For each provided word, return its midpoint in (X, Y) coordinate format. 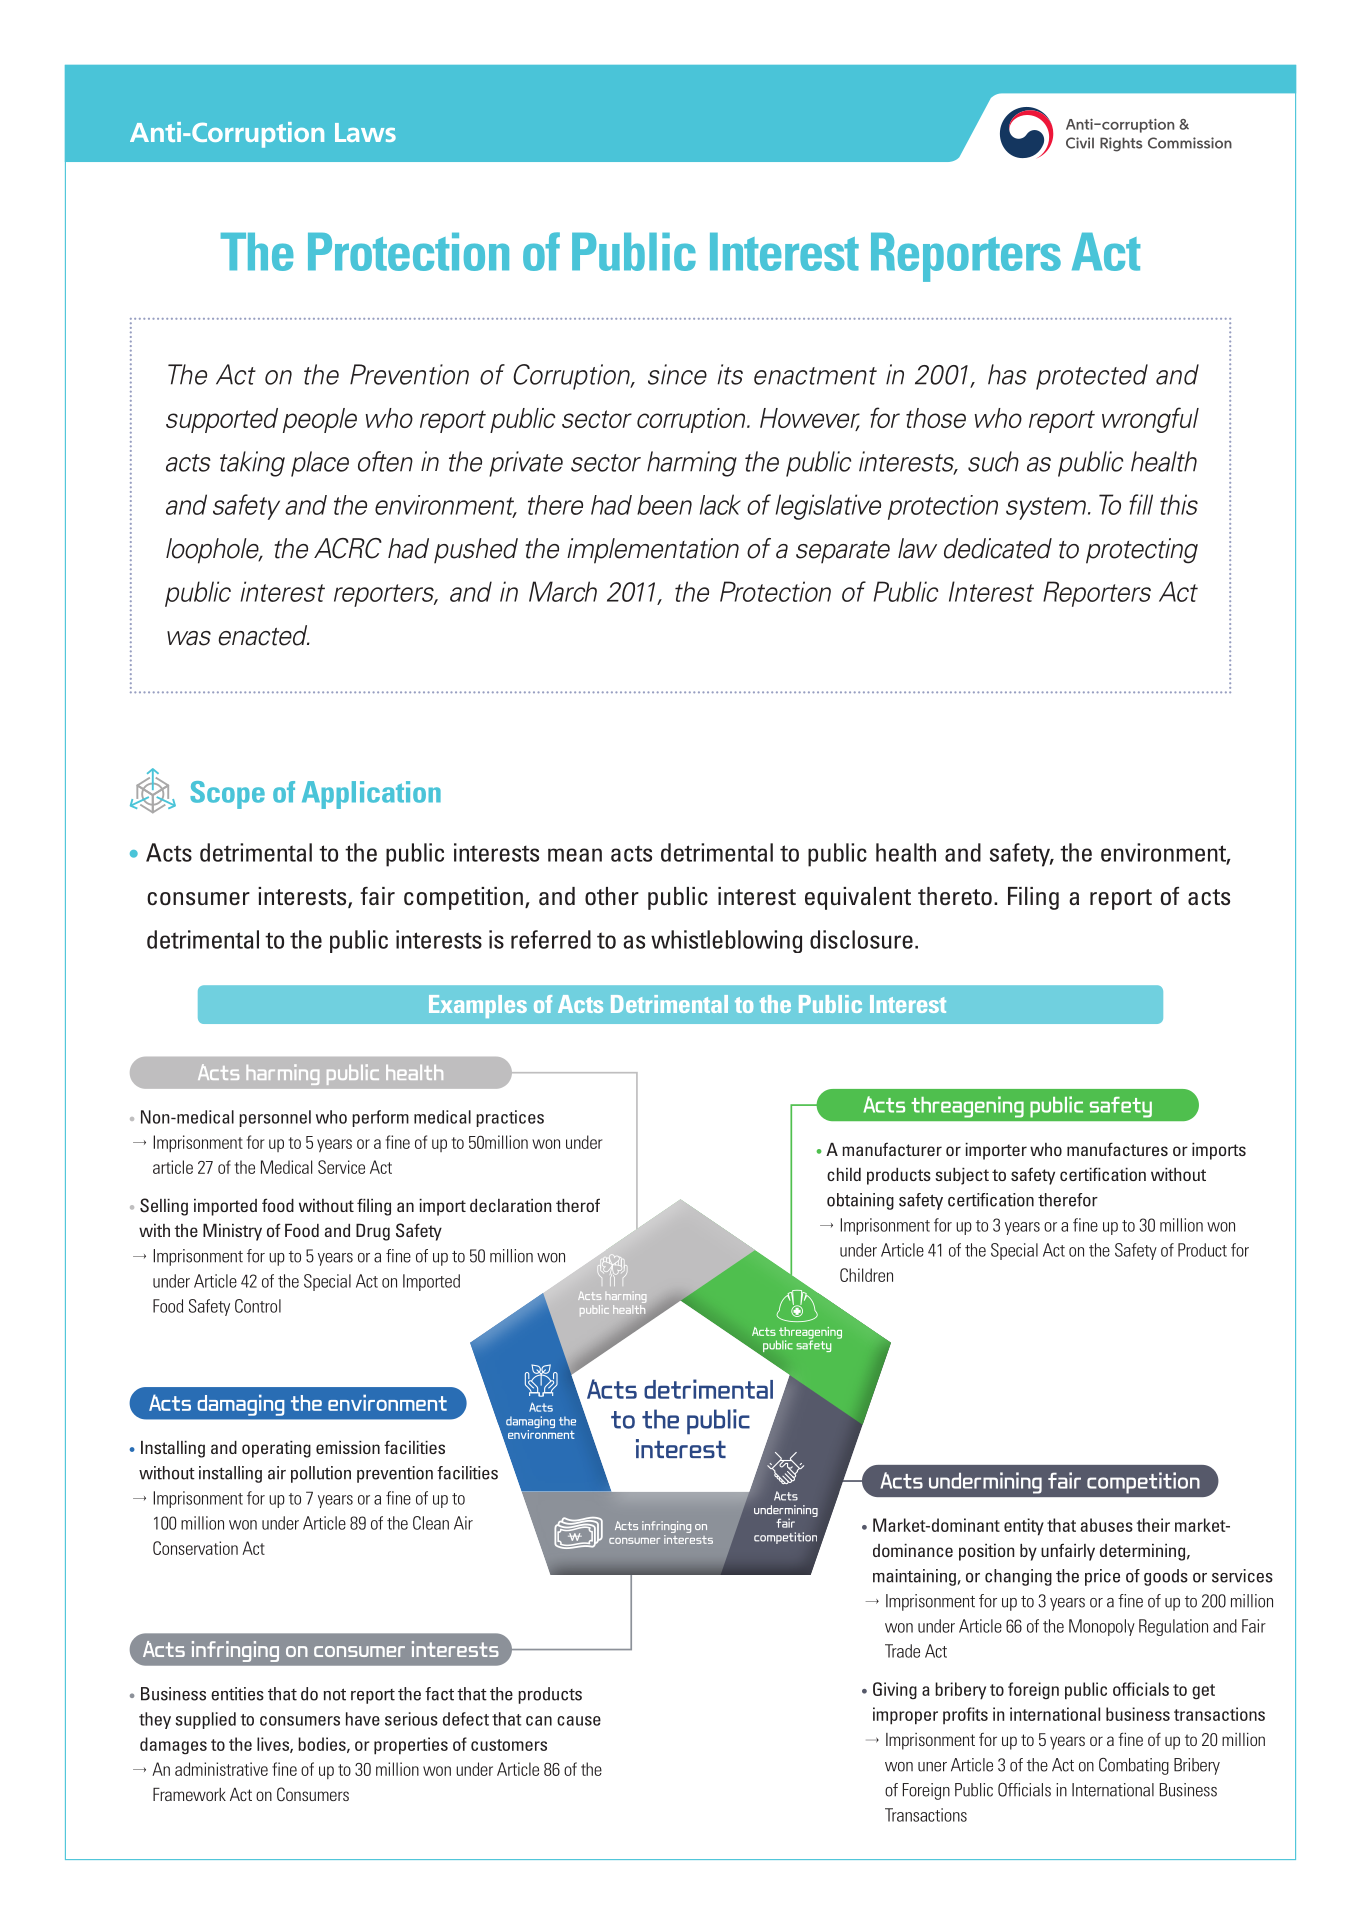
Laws (365, 132)
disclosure (861, 939)
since (677, 374)
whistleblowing (726, 941)
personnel (275, 1118)
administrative (221, 1769)
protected (1092, 377)
